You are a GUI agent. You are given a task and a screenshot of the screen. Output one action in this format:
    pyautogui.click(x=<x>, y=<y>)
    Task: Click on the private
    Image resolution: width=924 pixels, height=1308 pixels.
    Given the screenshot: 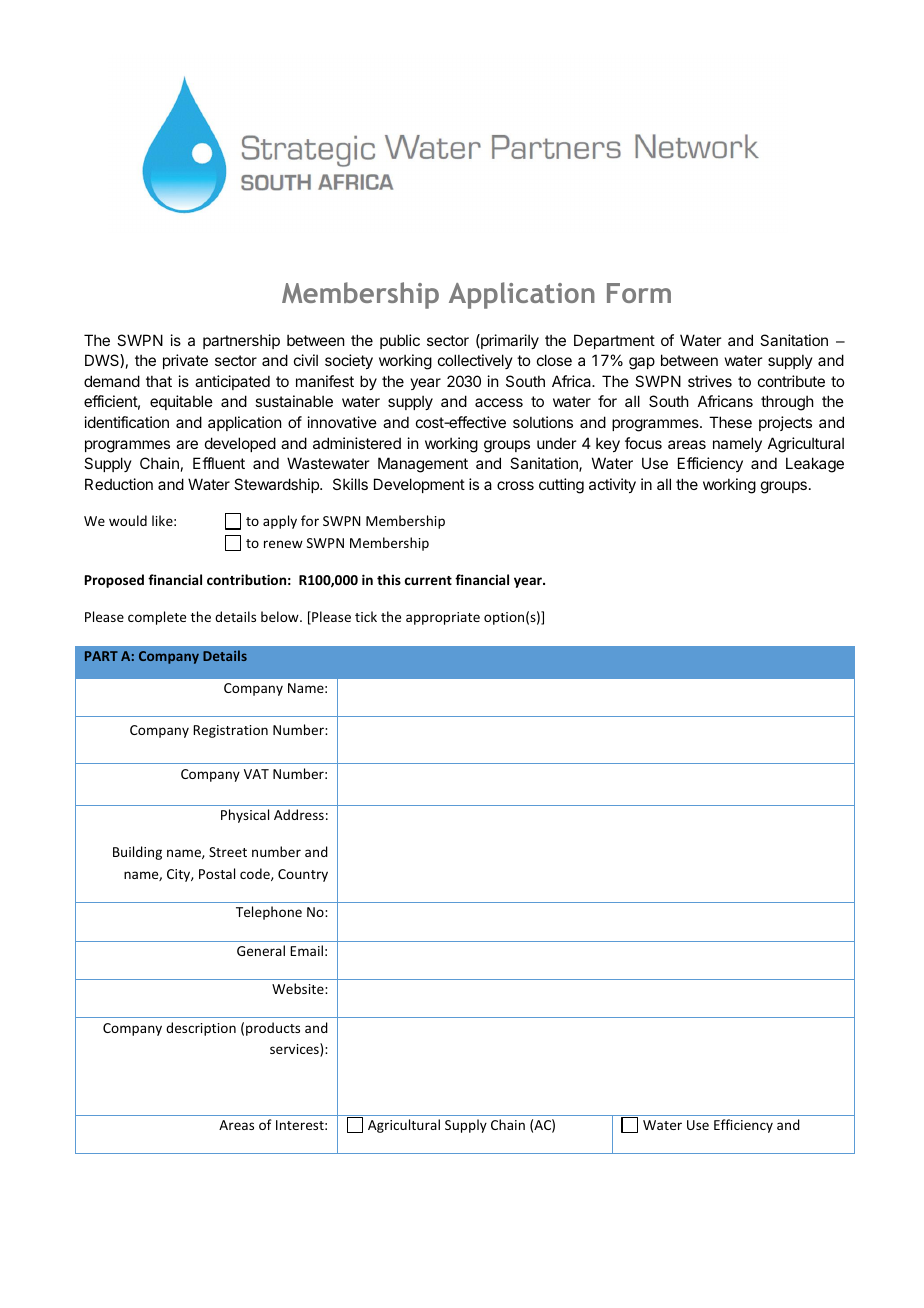 What is the action you would take?
    pyautogui.click(x=185, y=361)
